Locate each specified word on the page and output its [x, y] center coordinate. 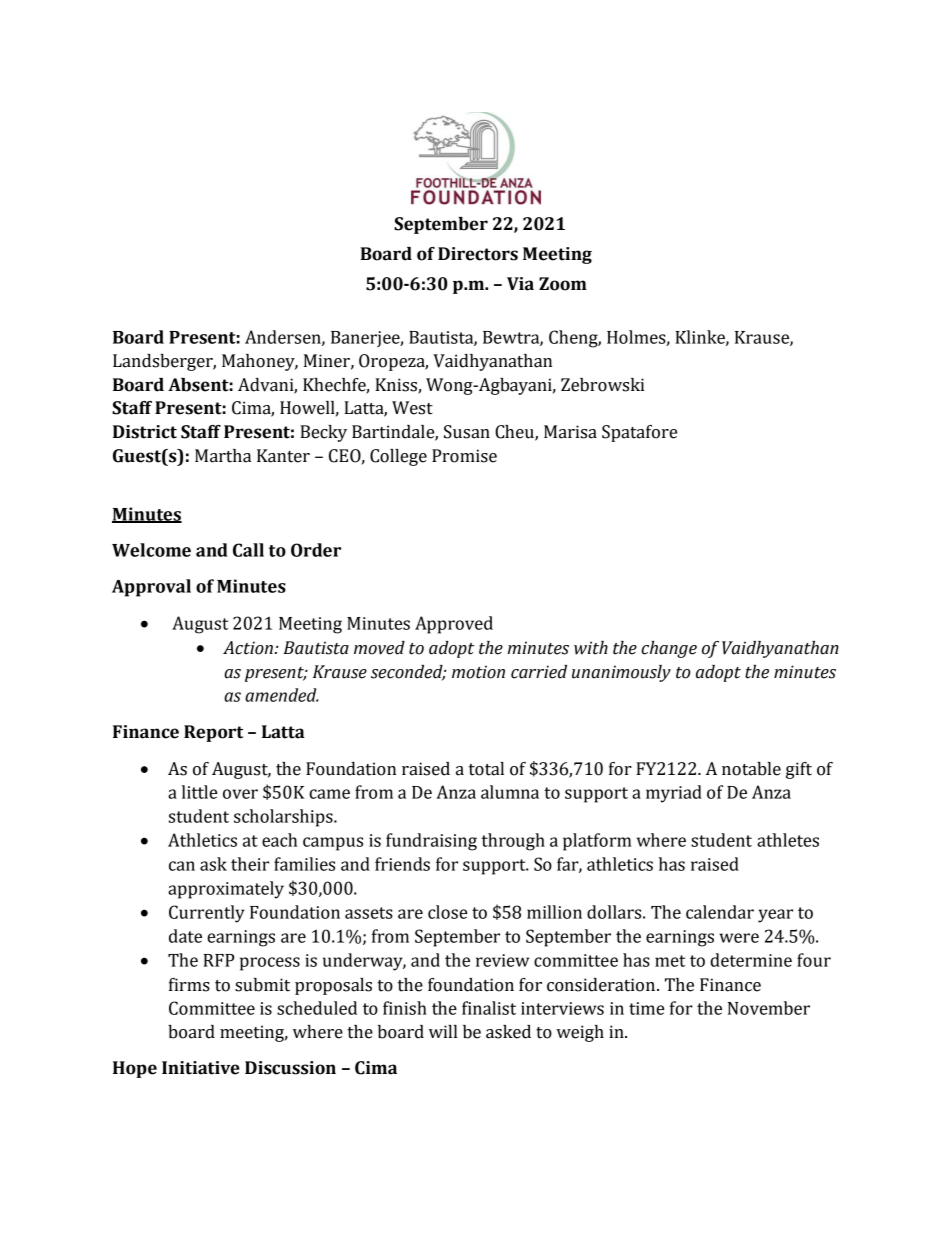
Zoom [563, 284]
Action [248, 648]
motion [478, 672]
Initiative [201, 1068]
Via [520, 284]
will [443, 1031]
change [669, 649]
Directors [478, 254]
